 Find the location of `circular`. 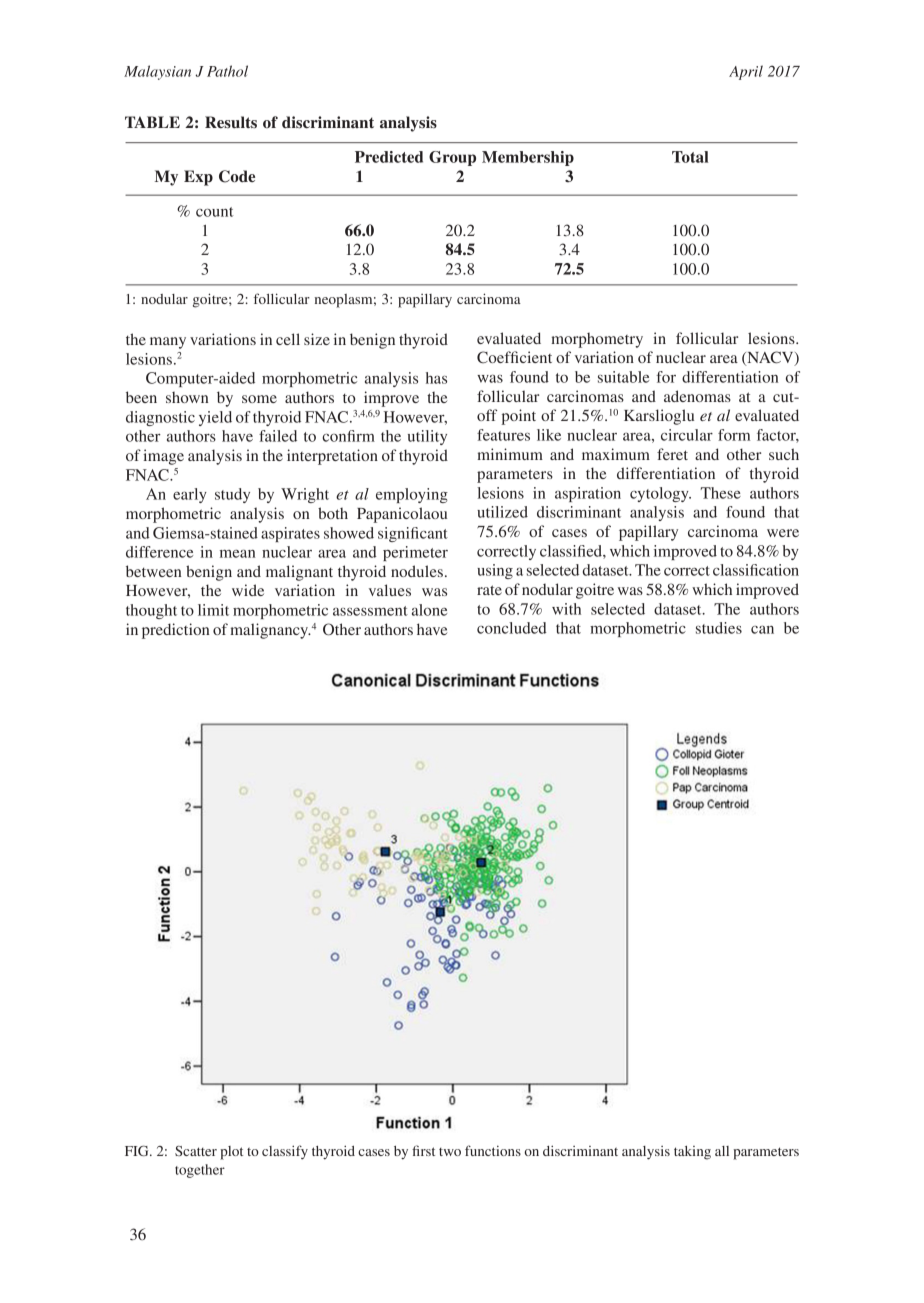

circular is located at coordinates (687, 435).
